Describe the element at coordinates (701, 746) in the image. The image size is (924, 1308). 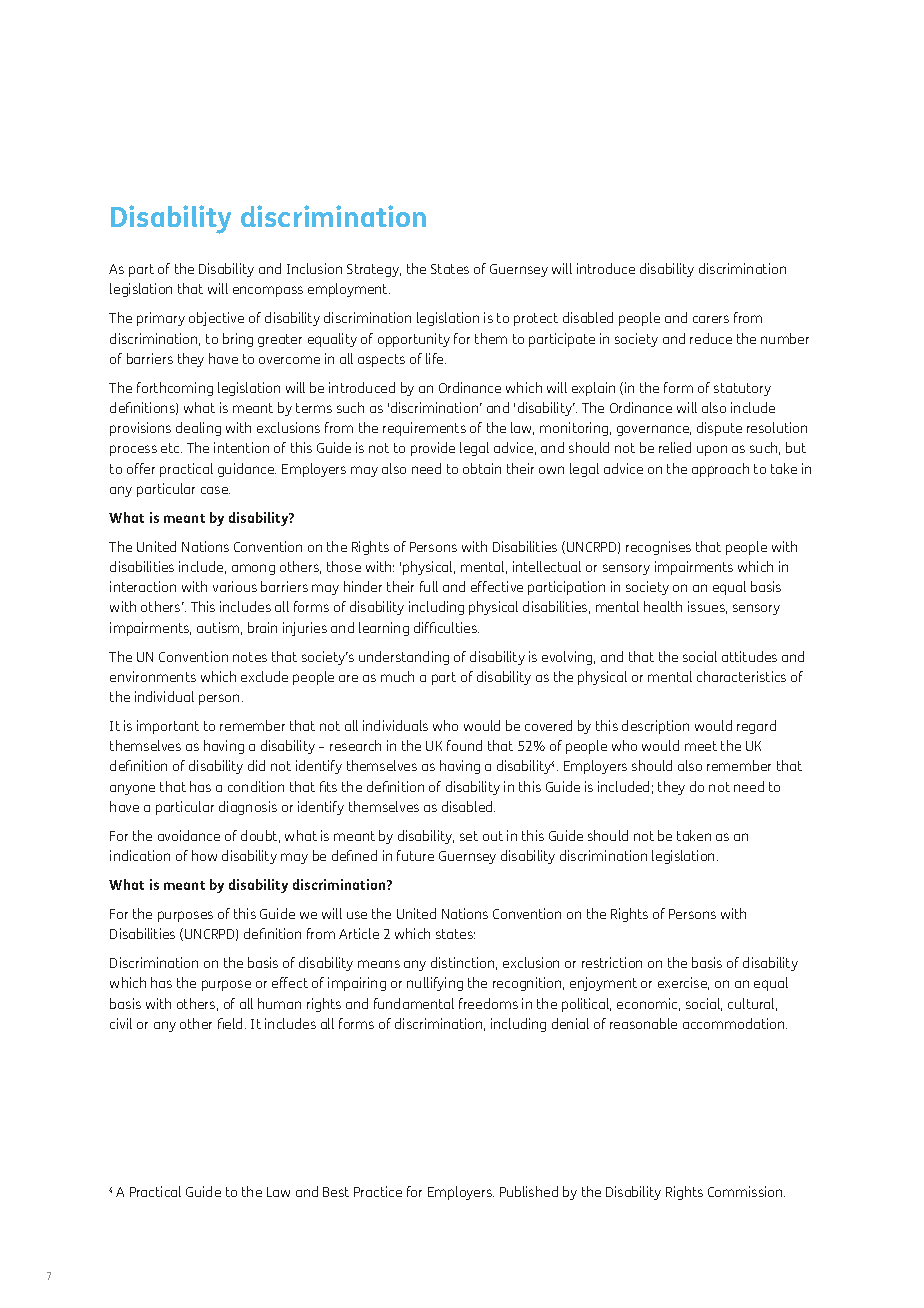
I see `meet` at that location.
